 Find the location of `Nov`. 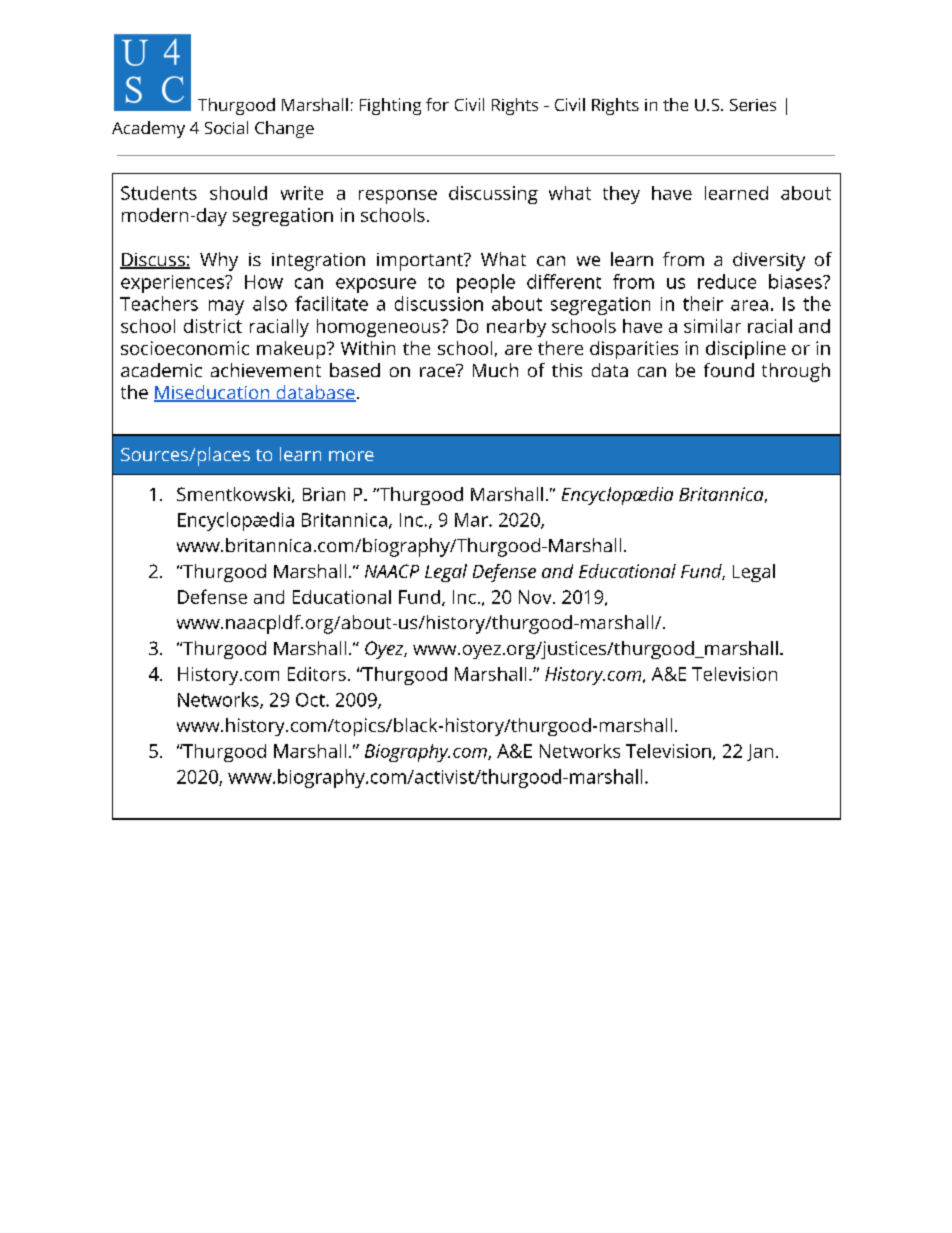

Nov is located at coordinates (536, 597).
